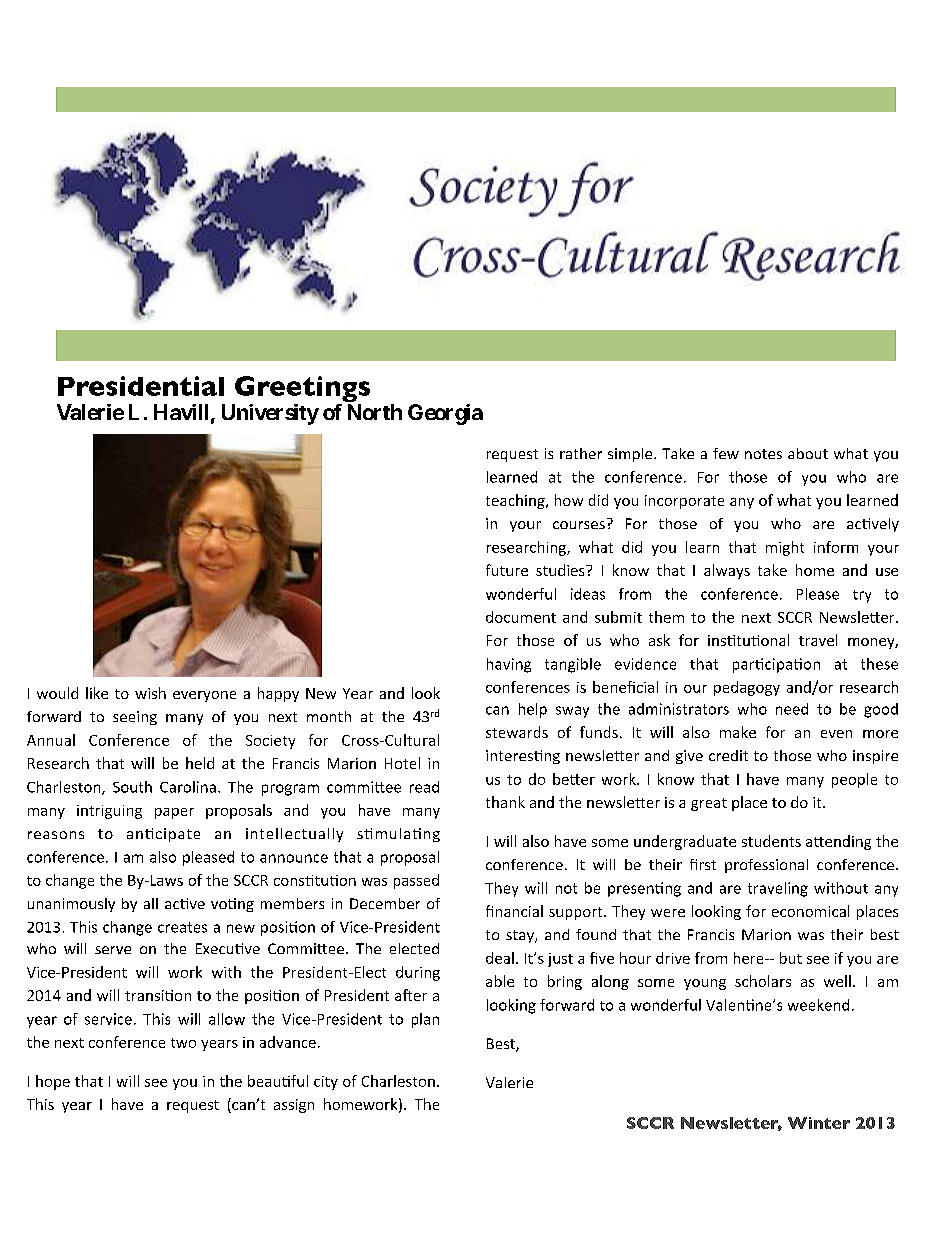 Image resolution: width=952 pixels, height=1233 pixels. Describe the element at coordinates (819, 1123) in the screenshot. I see `Winter` at that location.
